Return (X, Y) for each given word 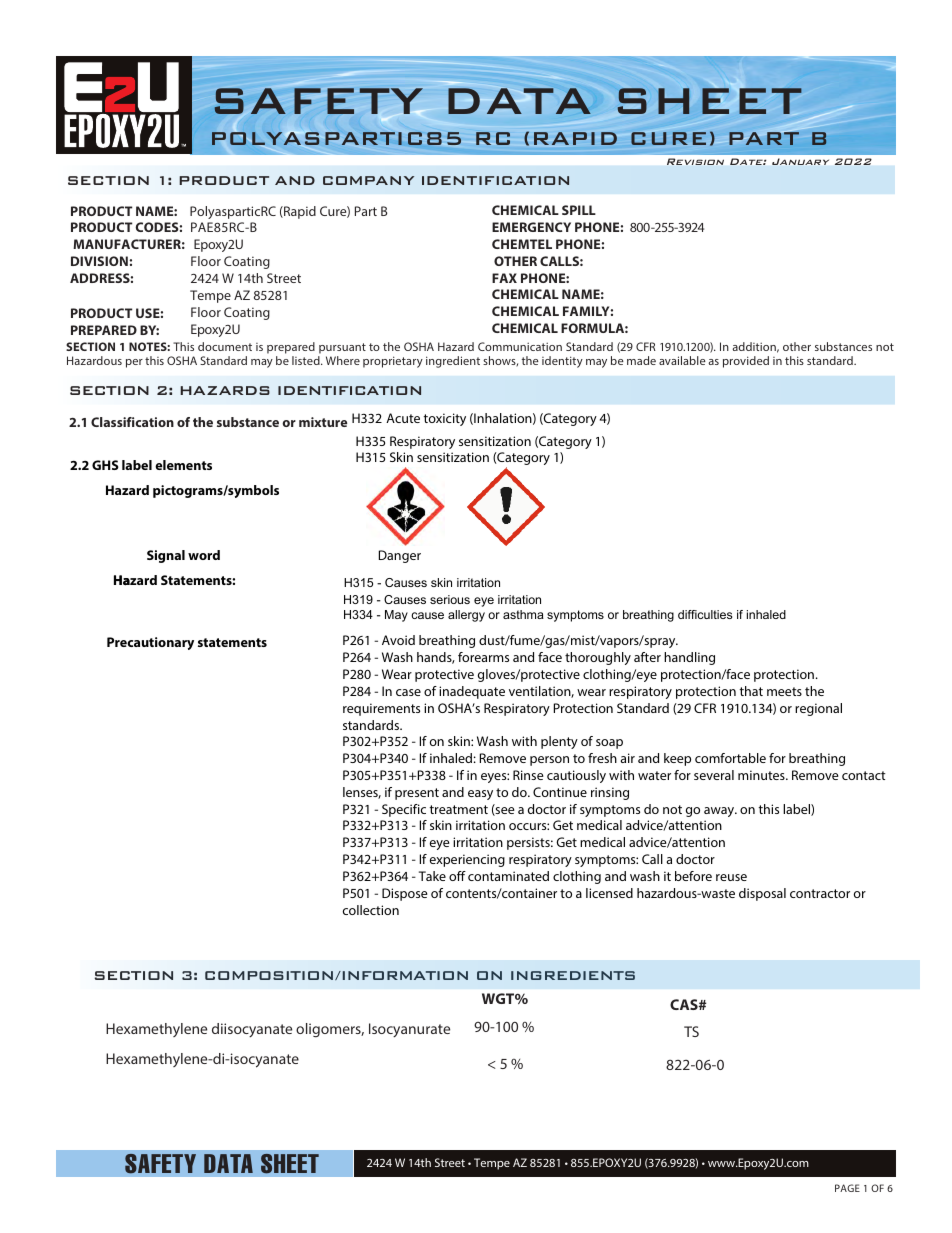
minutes (762, 775)
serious (450, 599)
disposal (762, 894)
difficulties (705, 614)
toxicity (444, 419)
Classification (132, 422)
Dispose (405, 894)
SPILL (579, 210)
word (204, 555)
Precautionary (150, 643)
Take (432, 876)
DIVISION (99, 261)
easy (480, 795)
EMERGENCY (531, 227)
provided (746, 362)
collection (371, 910)
